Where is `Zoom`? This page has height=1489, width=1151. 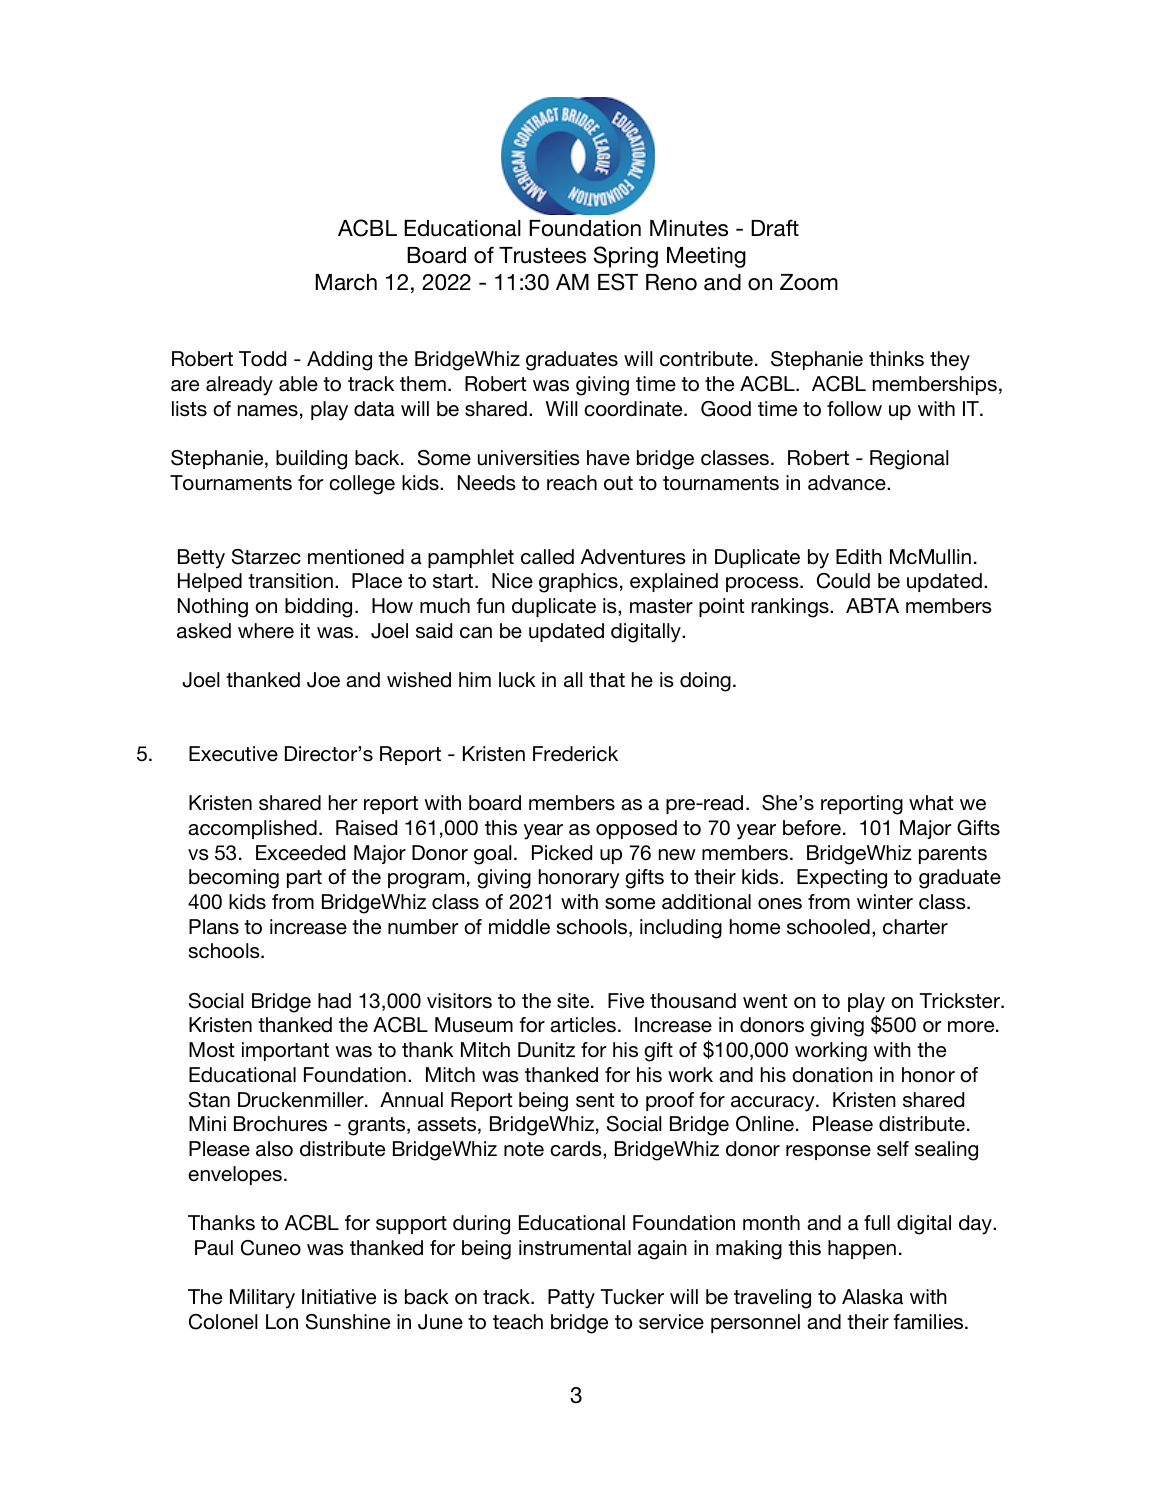
Zoom is located at coordinates (809, 282).
